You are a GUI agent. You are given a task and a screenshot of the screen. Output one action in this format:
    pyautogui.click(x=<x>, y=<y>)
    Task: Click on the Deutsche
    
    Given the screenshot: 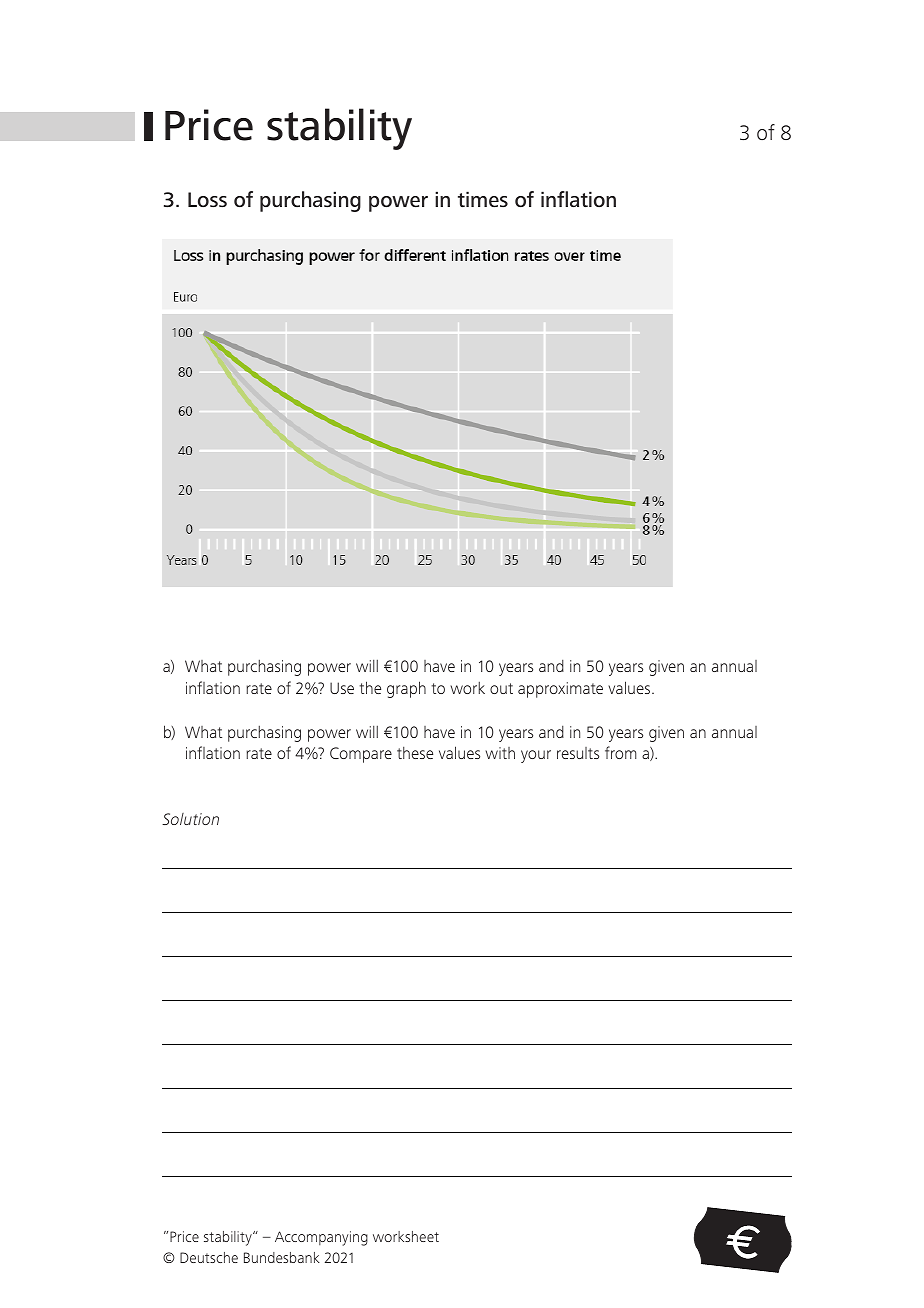 What is the action you would take?
    pyautogui.click(x=209, y=1257)
